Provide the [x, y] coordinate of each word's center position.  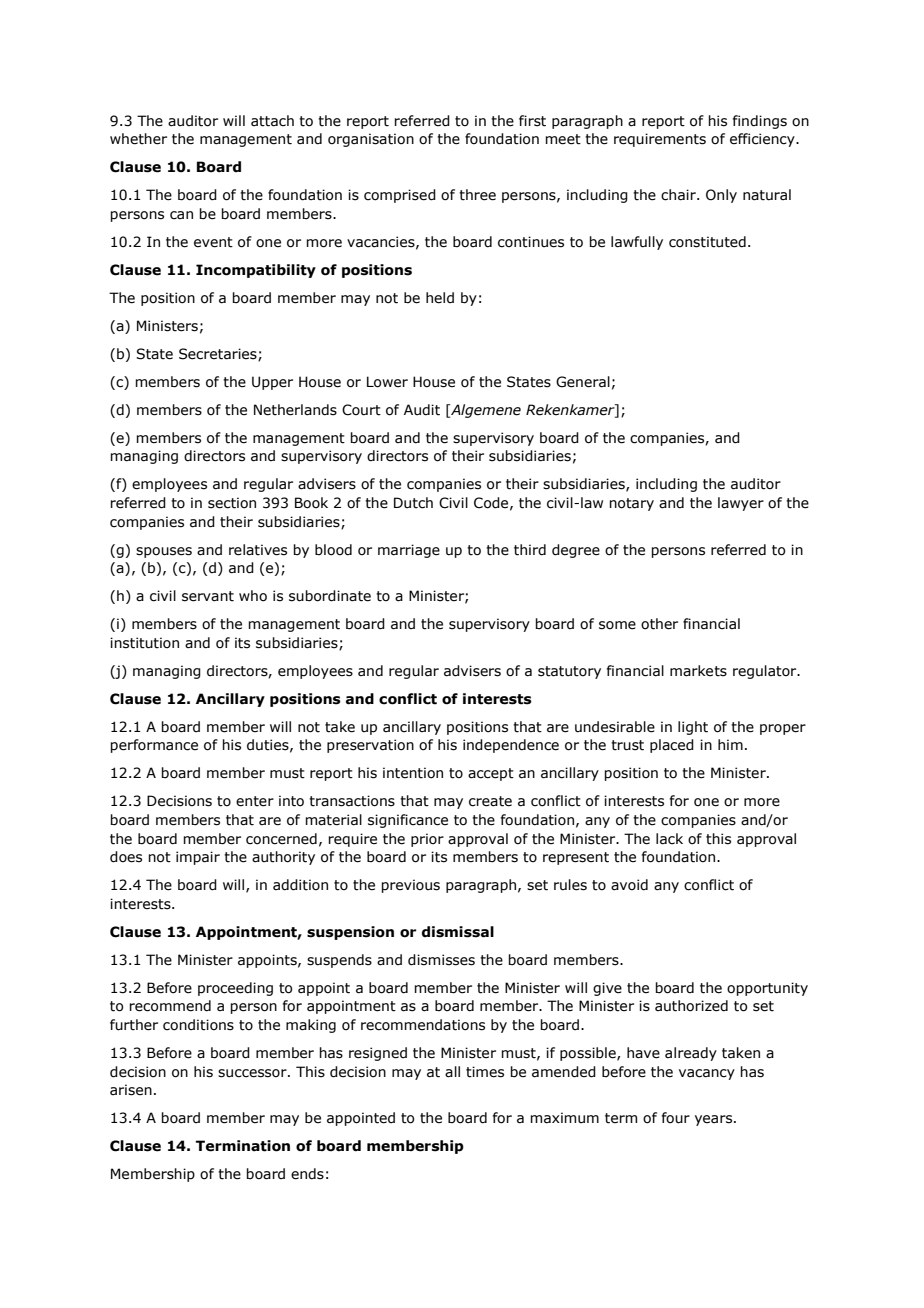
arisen [131, 1090]
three [477, 195]
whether [138, 139]
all [452, 1072]
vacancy [707, 1074]
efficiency [763, 140]
